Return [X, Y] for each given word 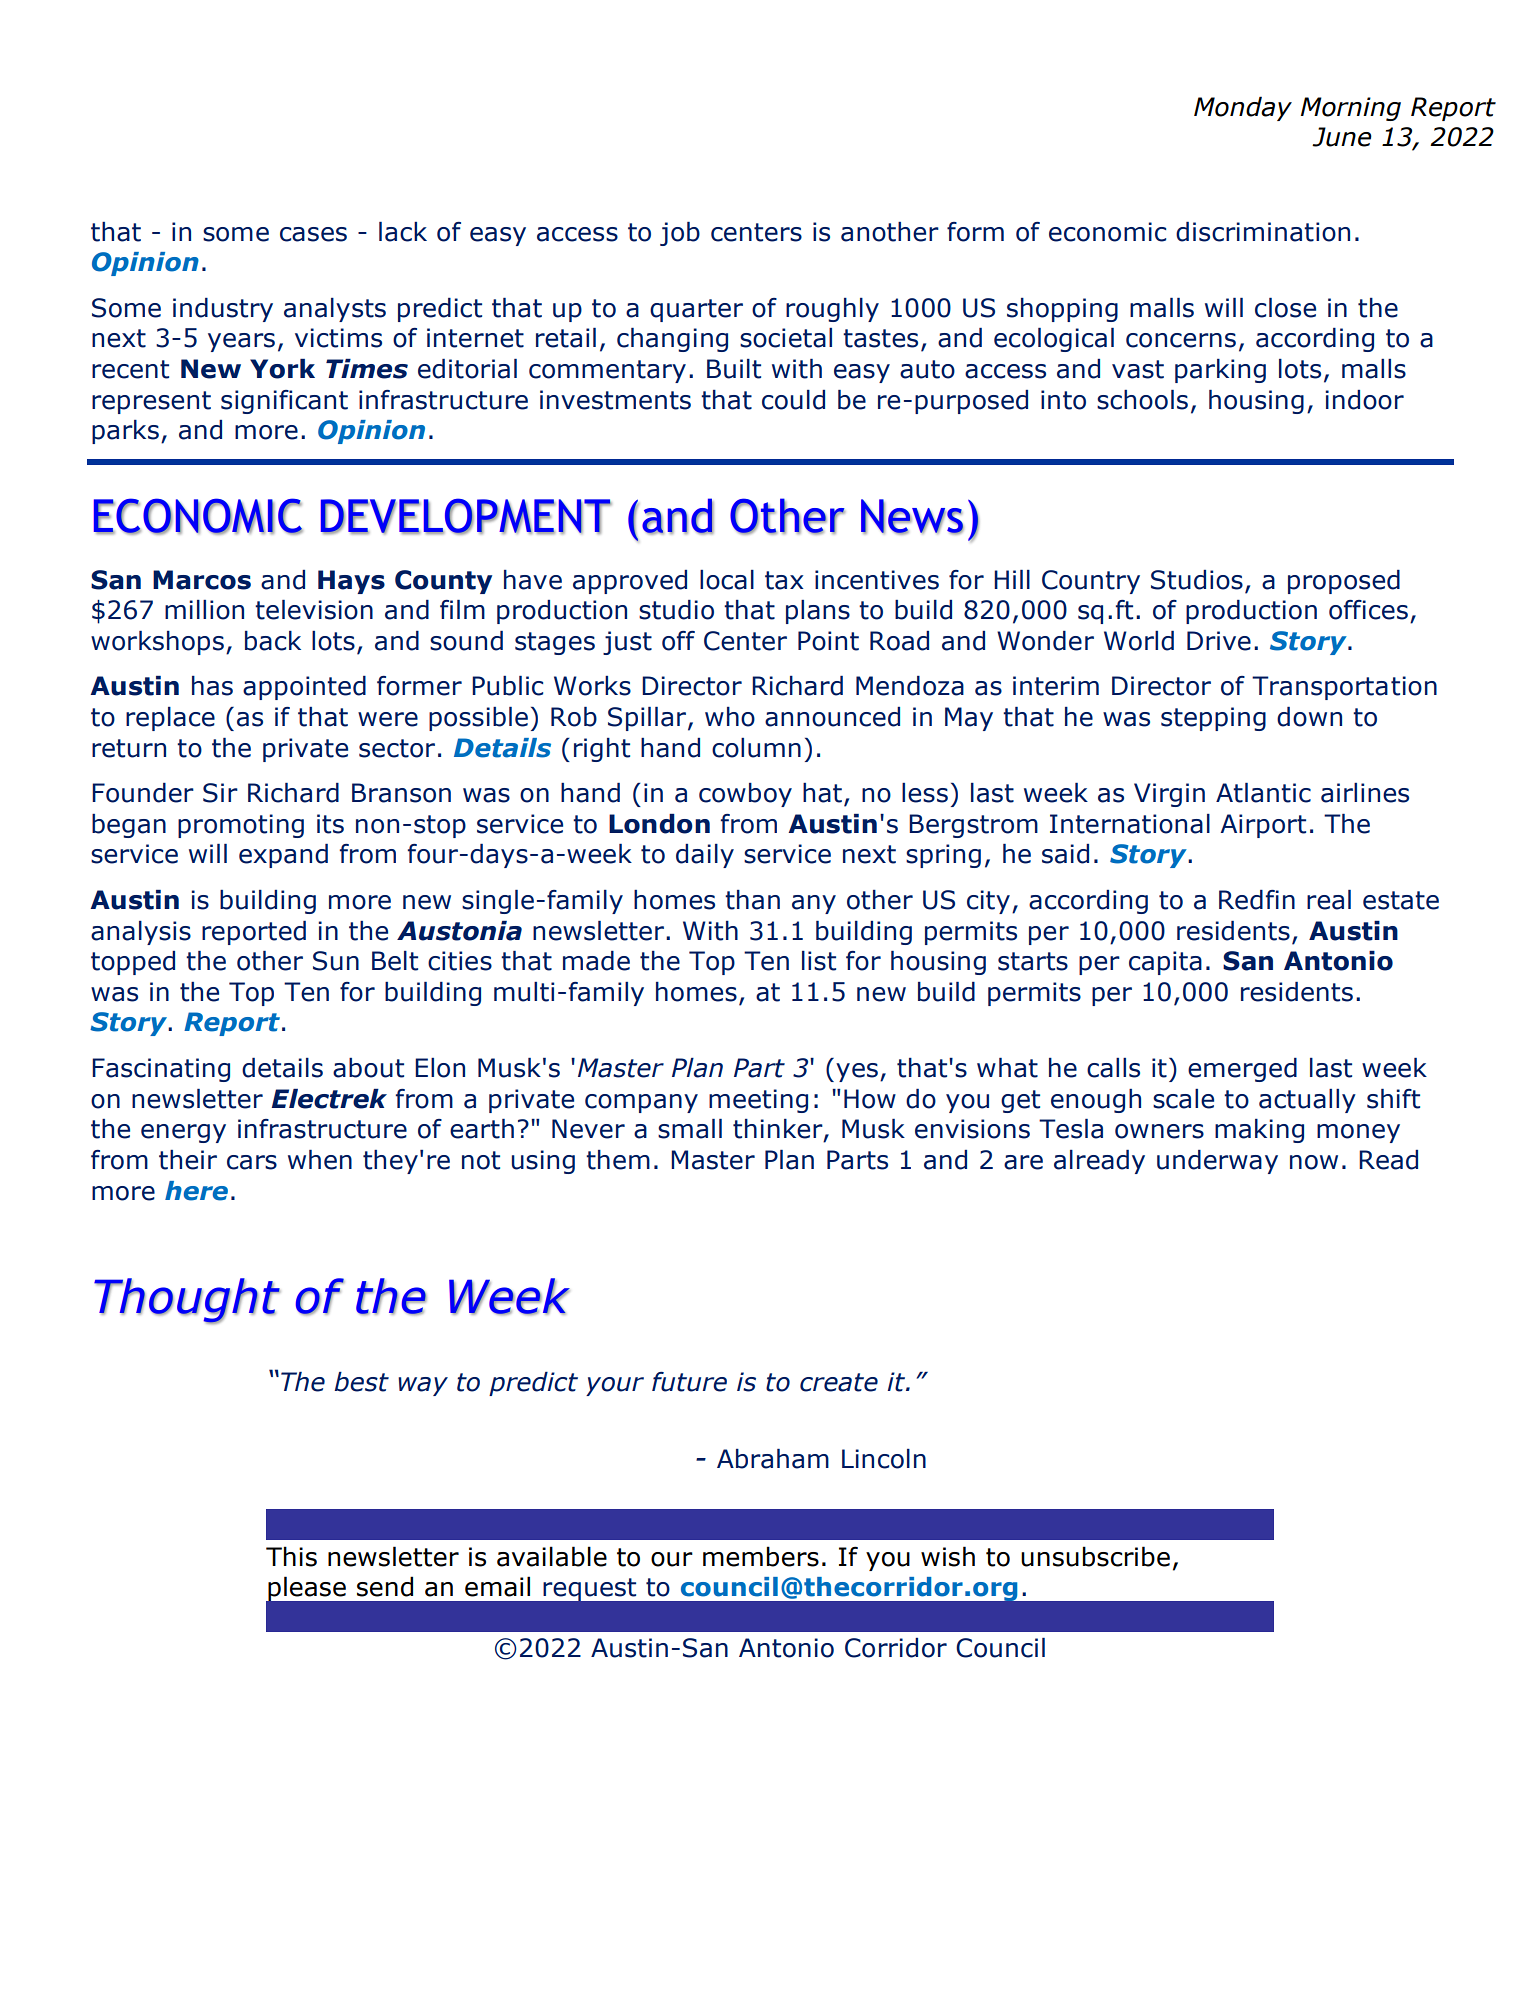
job [680, 234]
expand [283, 856]
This [291, 1556]
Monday [1243, 108]
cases [313, 234]
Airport [1263, 826]
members [761, 1556]
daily [705, 856]
